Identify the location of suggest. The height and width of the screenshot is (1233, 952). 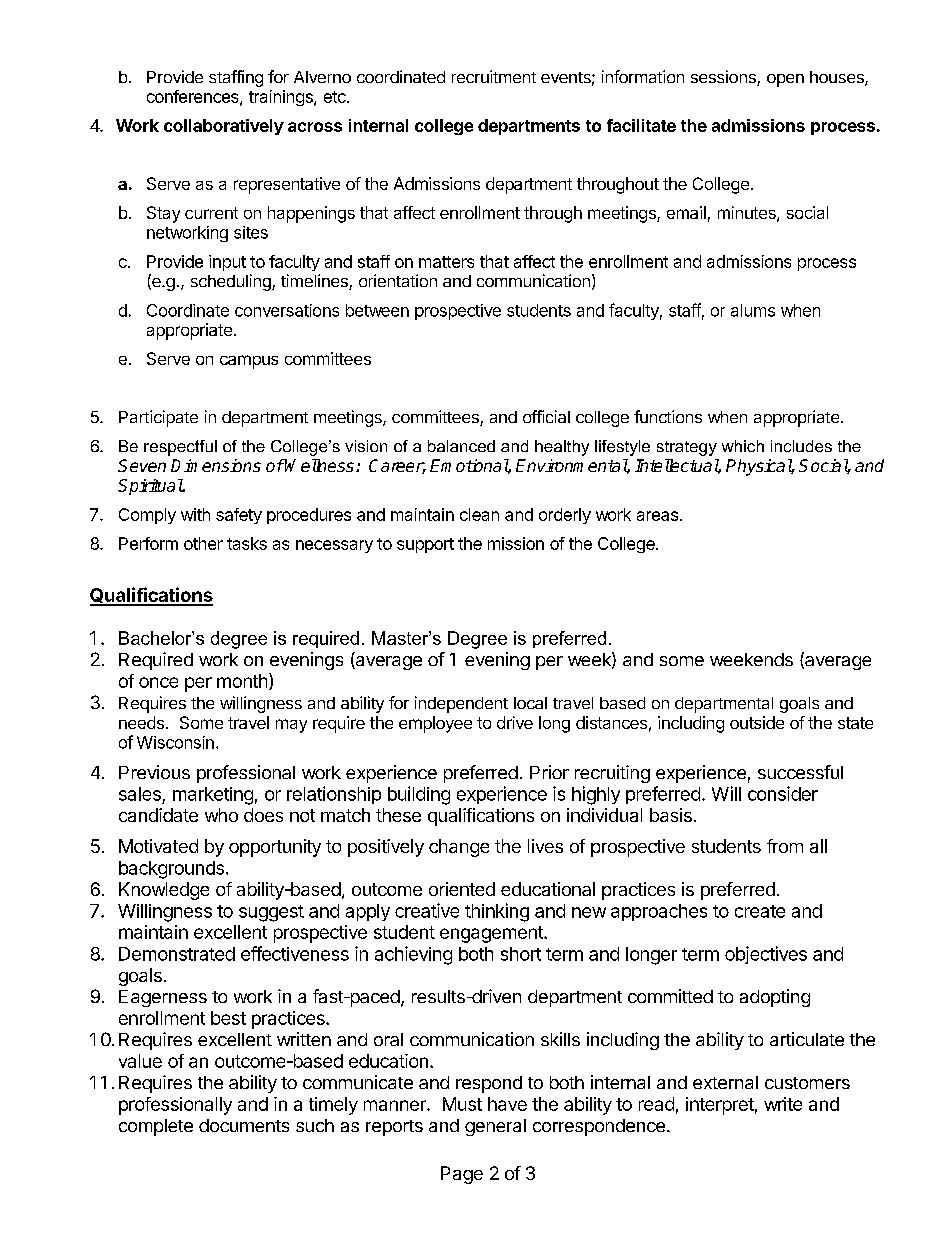
(271, 913).
